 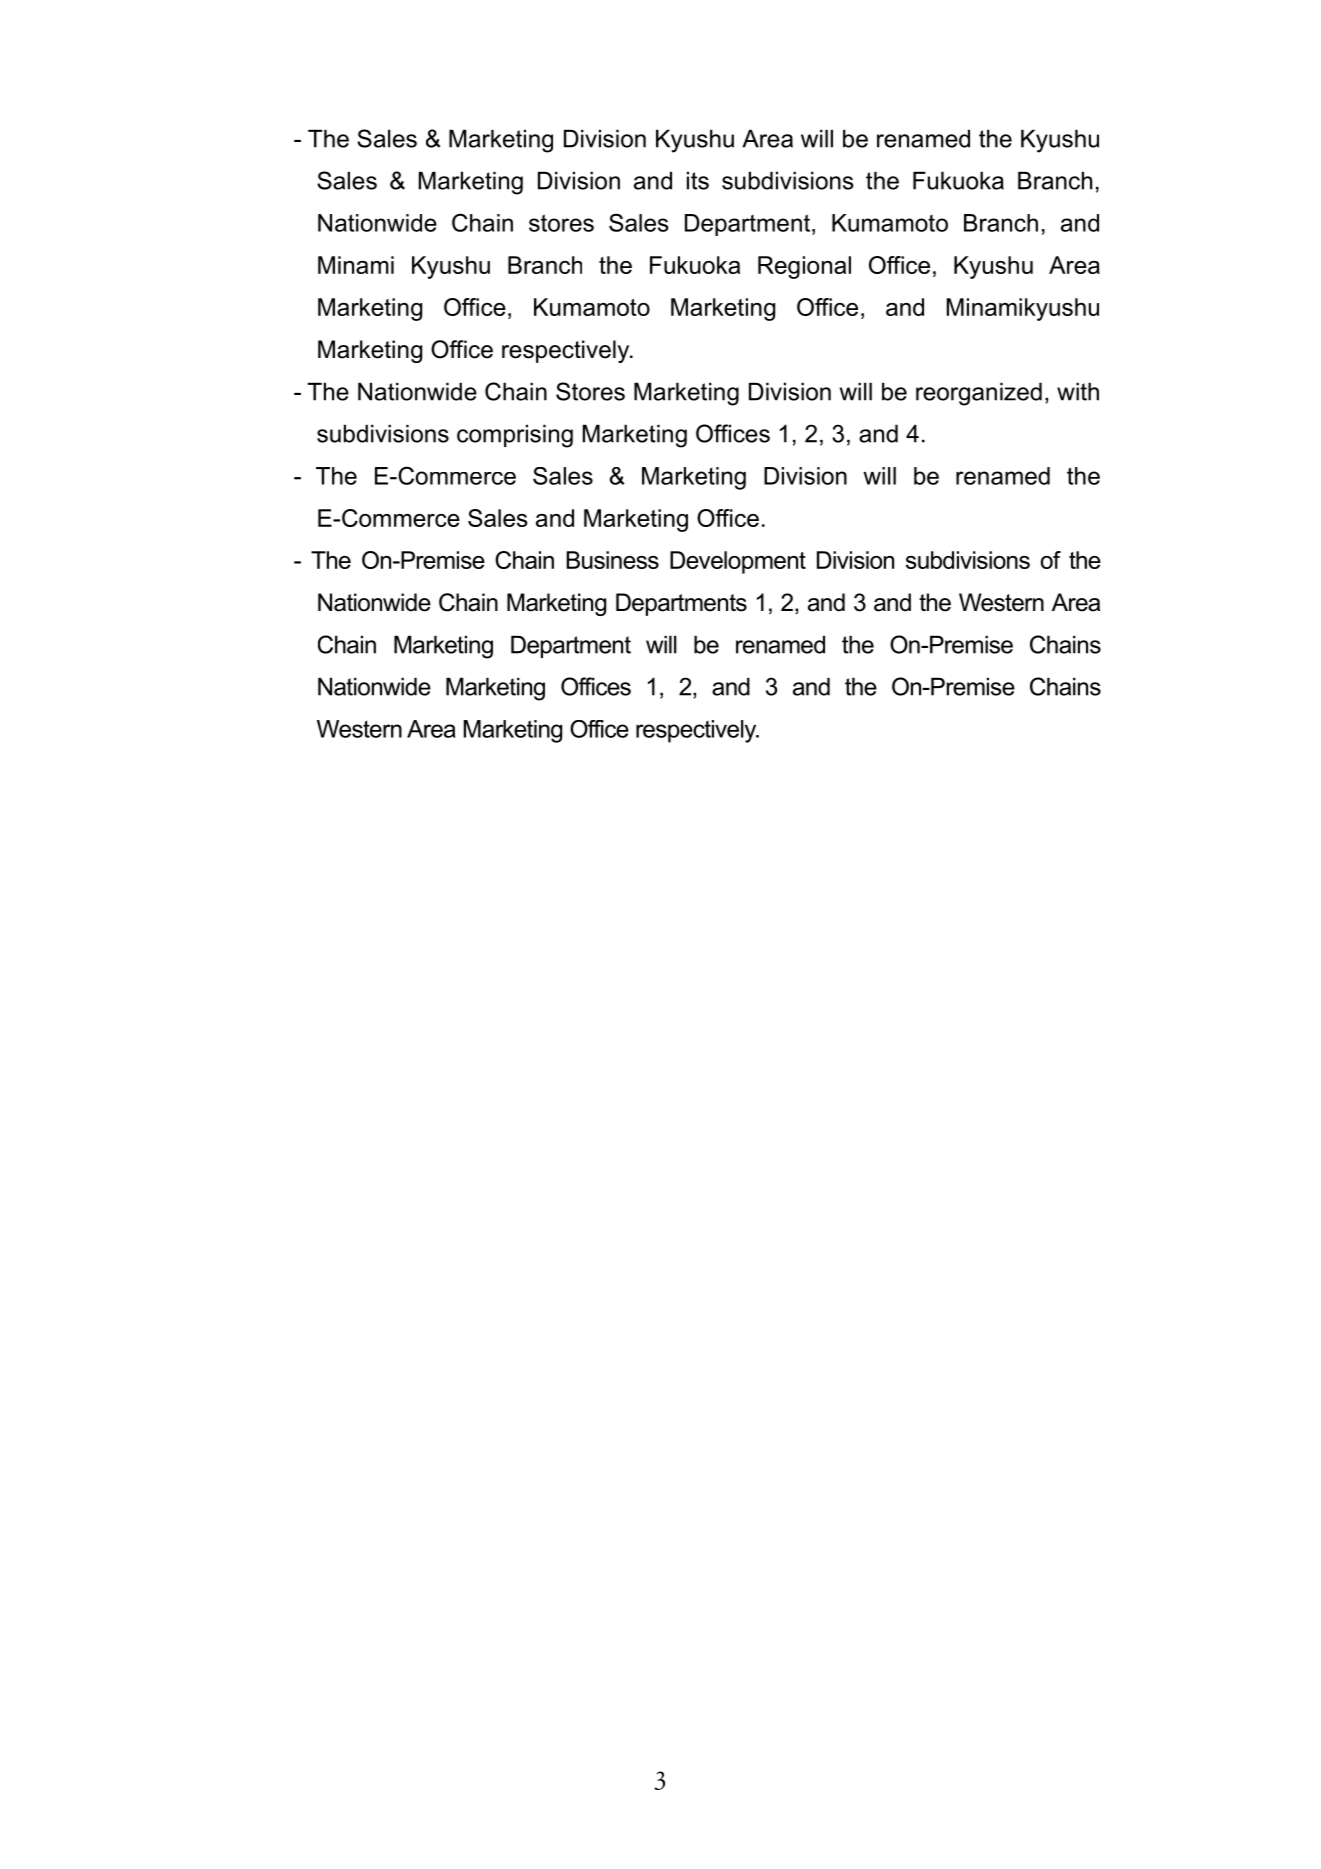 What do you see at coordinates (612, 560) in the page?
I see `Business` at bounding box center [612, 560].
